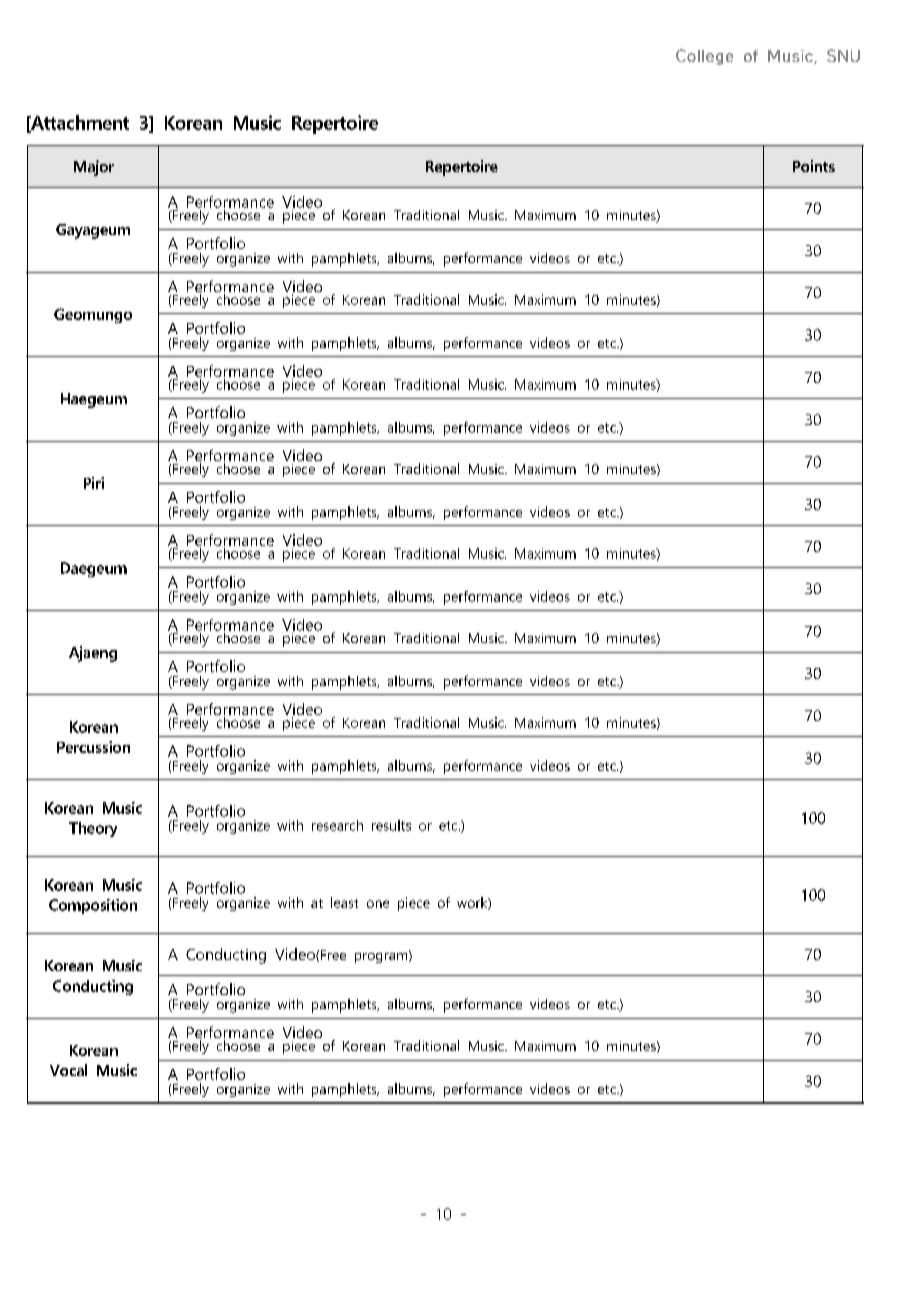 This screenshot has height=1308, width=924. Describe the element at coordinates (391, 825) in the screenshot. I see `results` at that location.
